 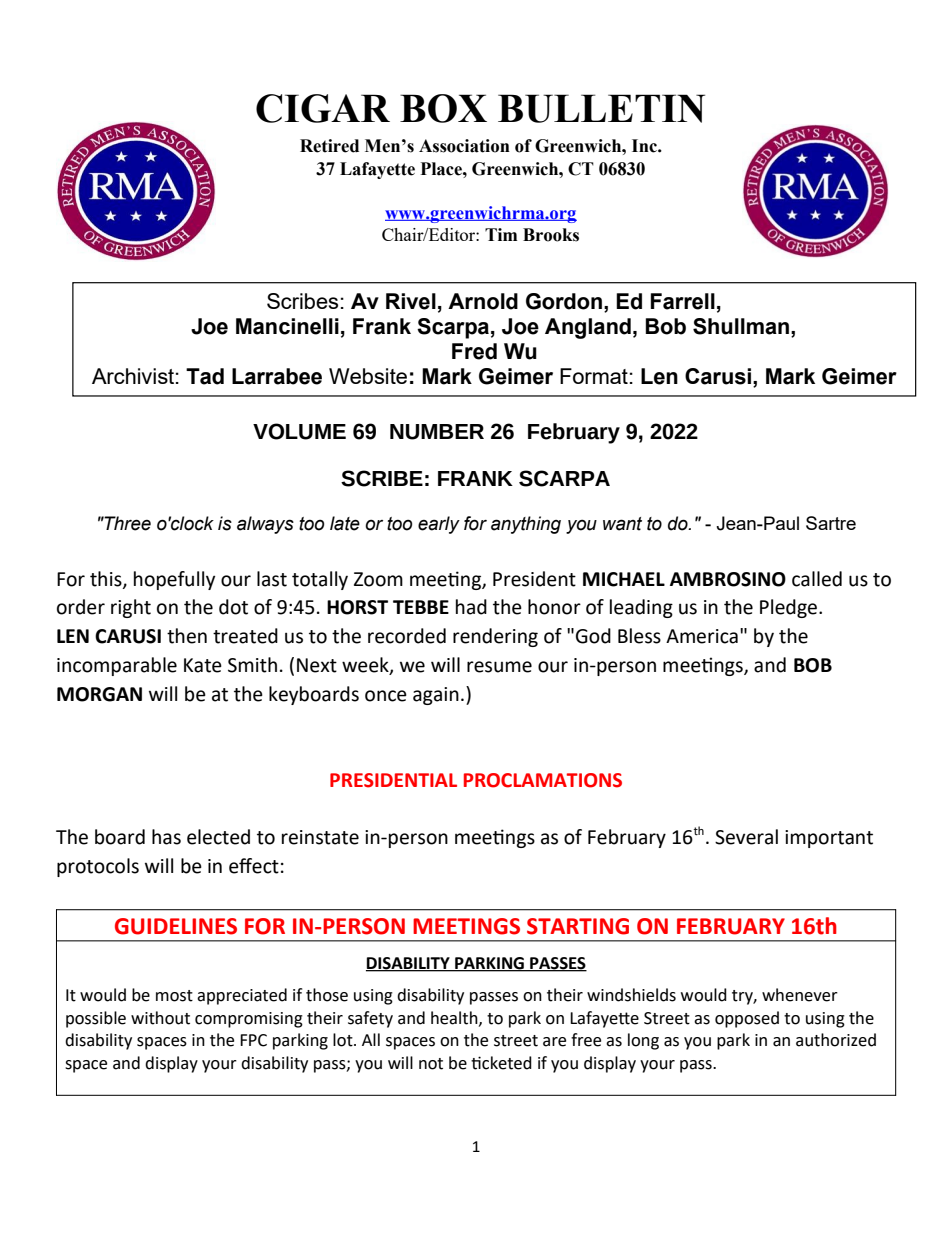 What do you see at coordinates (464, 146) in the screenshot?
I see `Association` at bounding box center [464, 146].
